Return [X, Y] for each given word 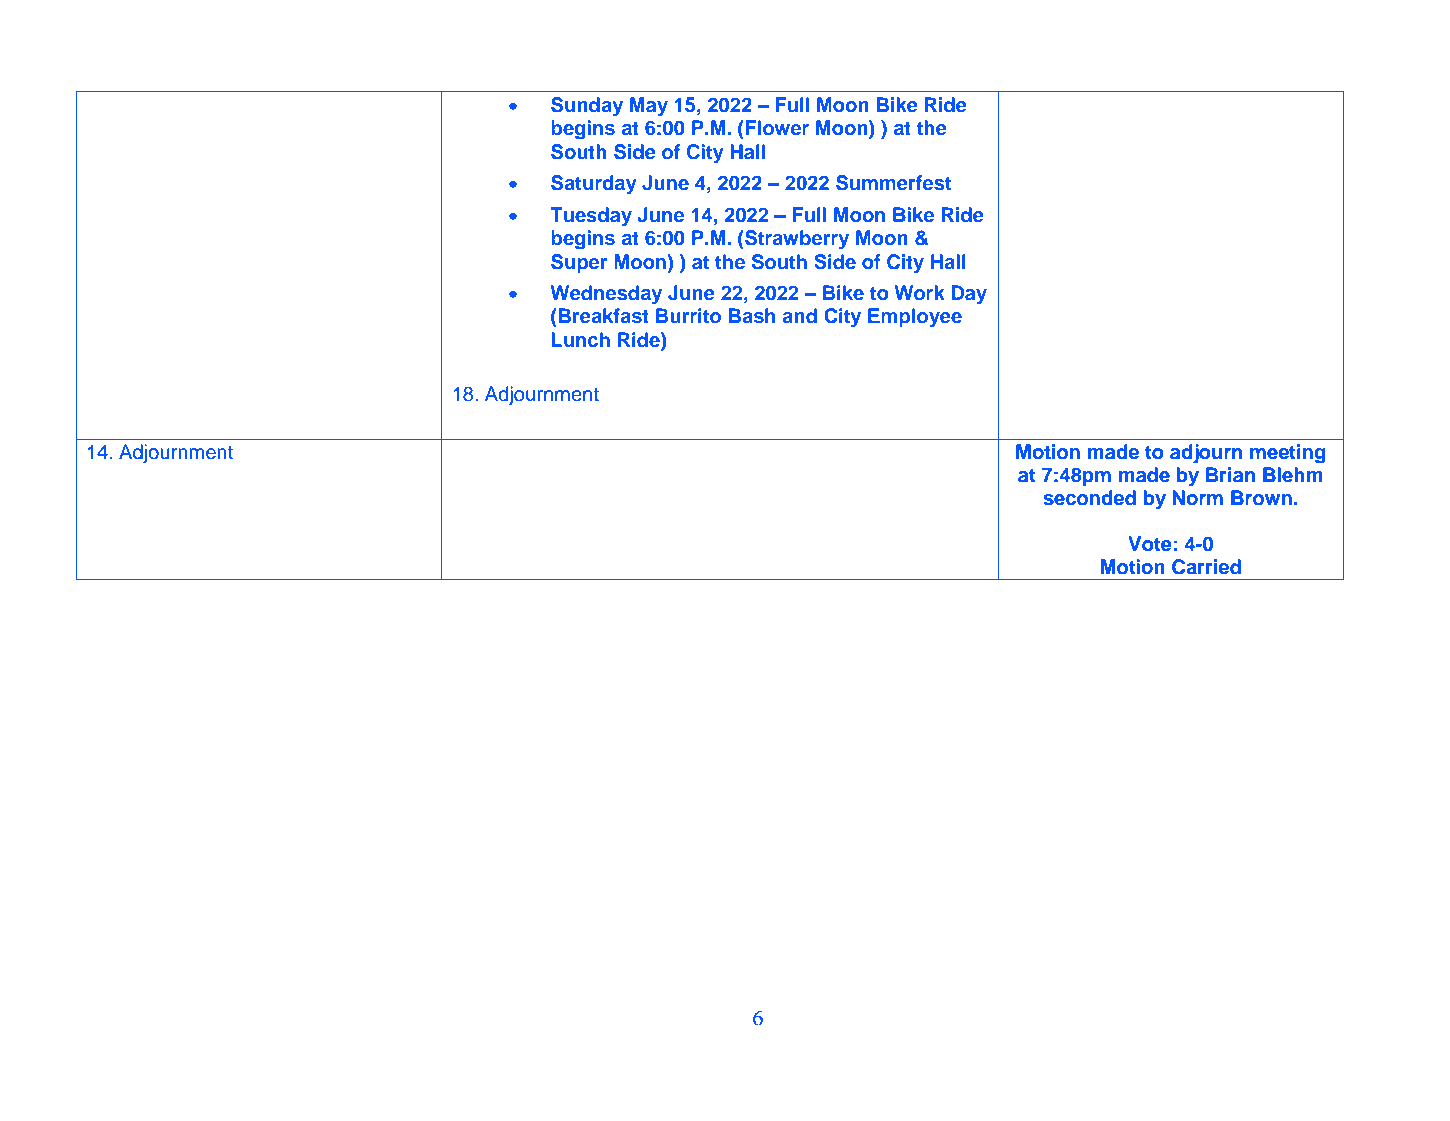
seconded [1089, 498]
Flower [776, 127]
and [799, 315]
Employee [915, 317]
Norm [1197, 498]
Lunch [581, 339]
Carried [1206, 567]
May [649, 106]
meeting [1288, 454]
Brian [1230, 475]
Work [920, 292]
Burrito [688, 315]
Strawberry [796, 239]
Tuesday [591, 216]
